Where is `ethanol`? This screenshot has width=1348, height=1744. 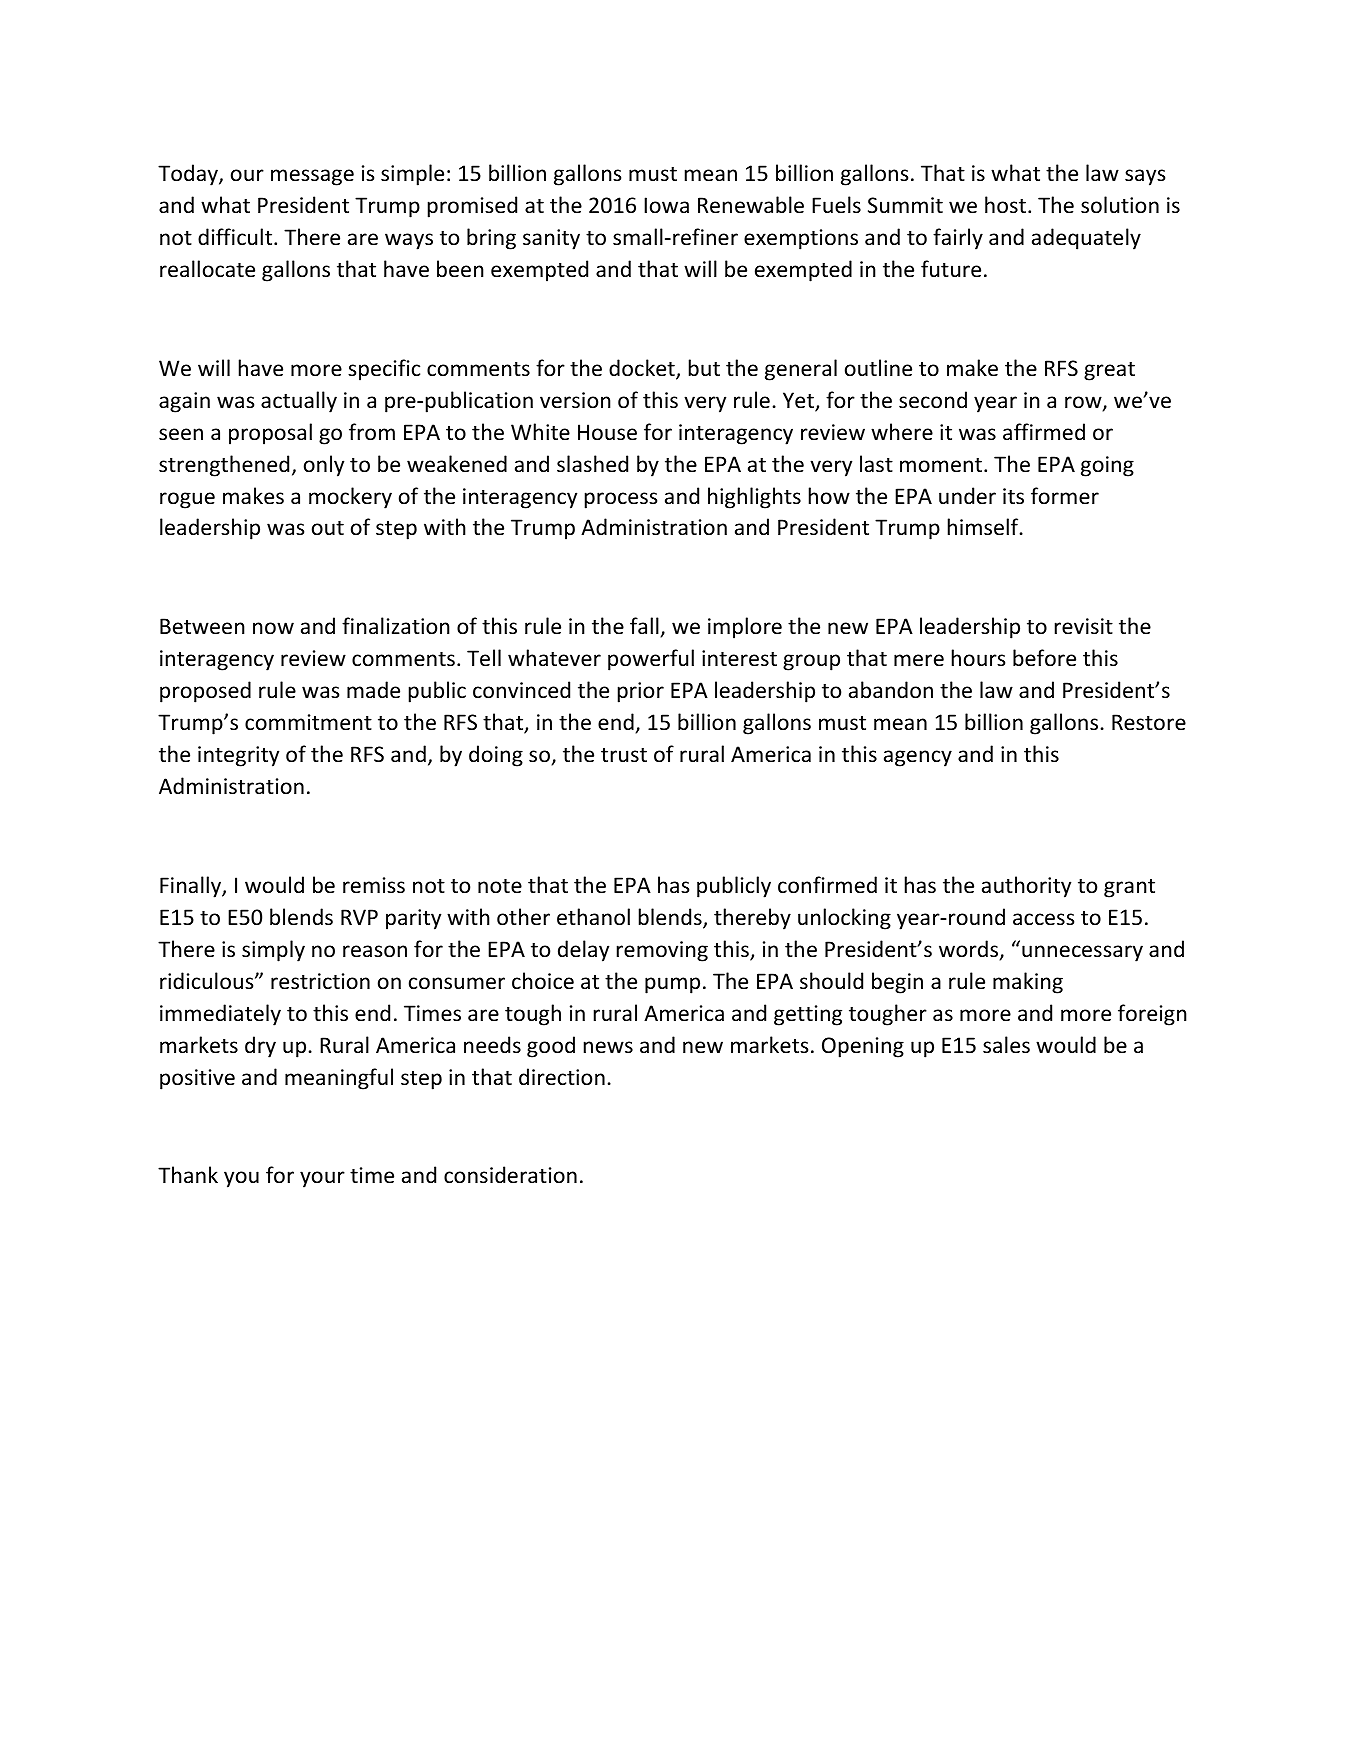 ethanol is located at coordinates (593, 917).
